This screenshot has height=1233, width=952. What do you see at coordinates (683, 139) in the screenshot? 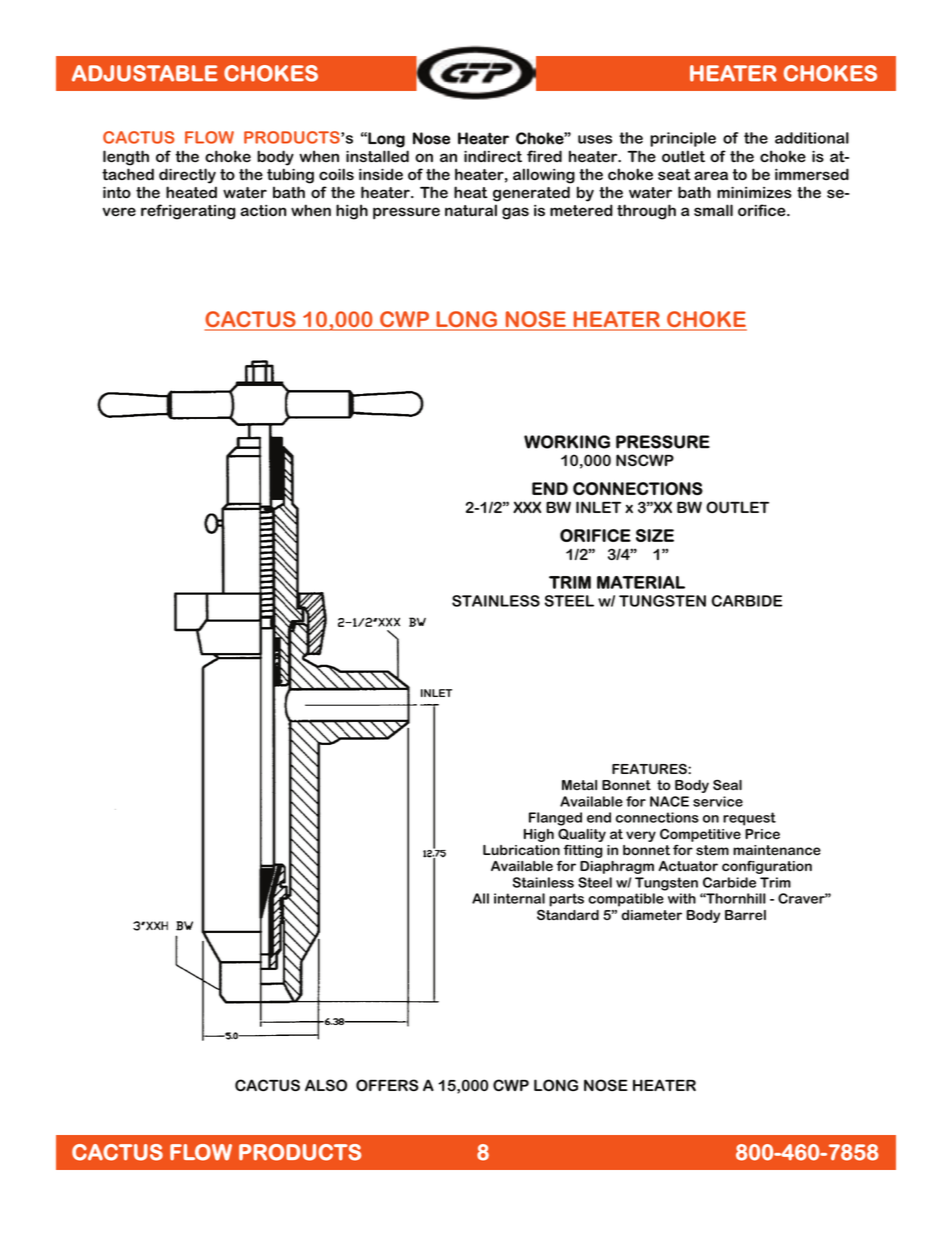
I see `principle` at bounding box center [683, 139].
